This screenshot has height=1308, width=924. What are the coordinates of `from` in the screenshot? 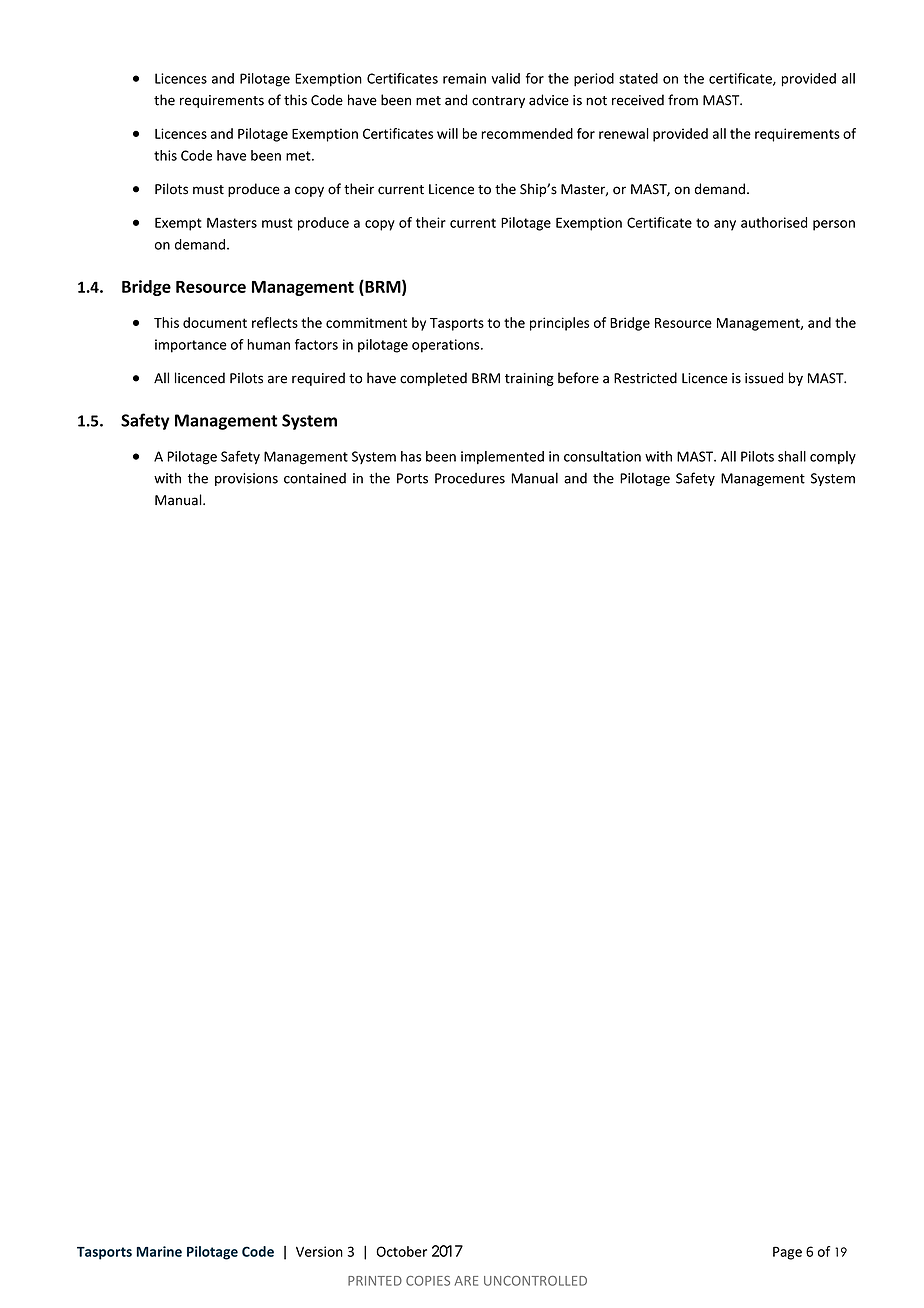 It's located at (683, 100).
